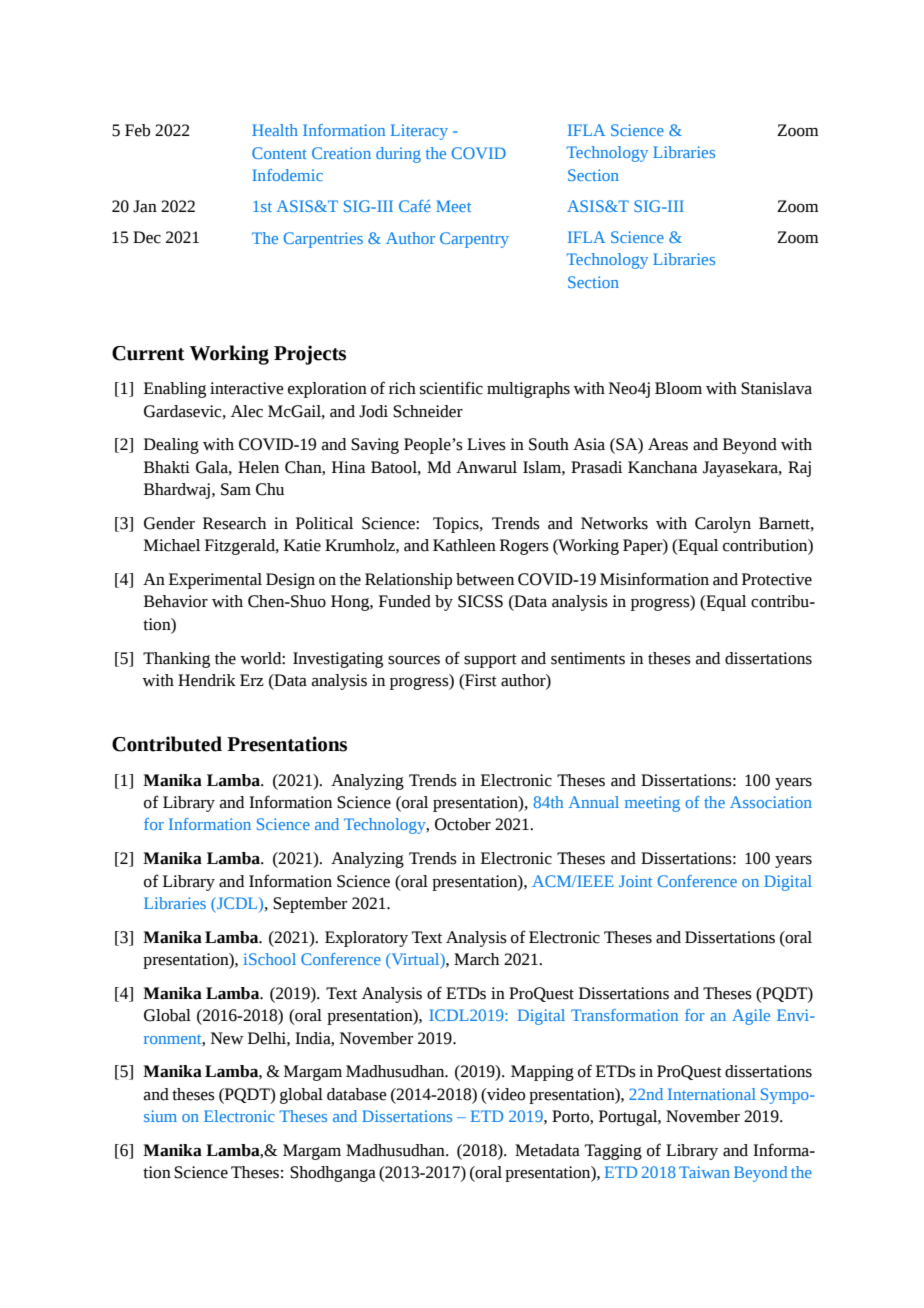 The height and width of the screenshot is (1308, 924). What do you see at coordinates (419, 132) in the screenshot?
I see `Literacy` at bounding box center [419, 132].
